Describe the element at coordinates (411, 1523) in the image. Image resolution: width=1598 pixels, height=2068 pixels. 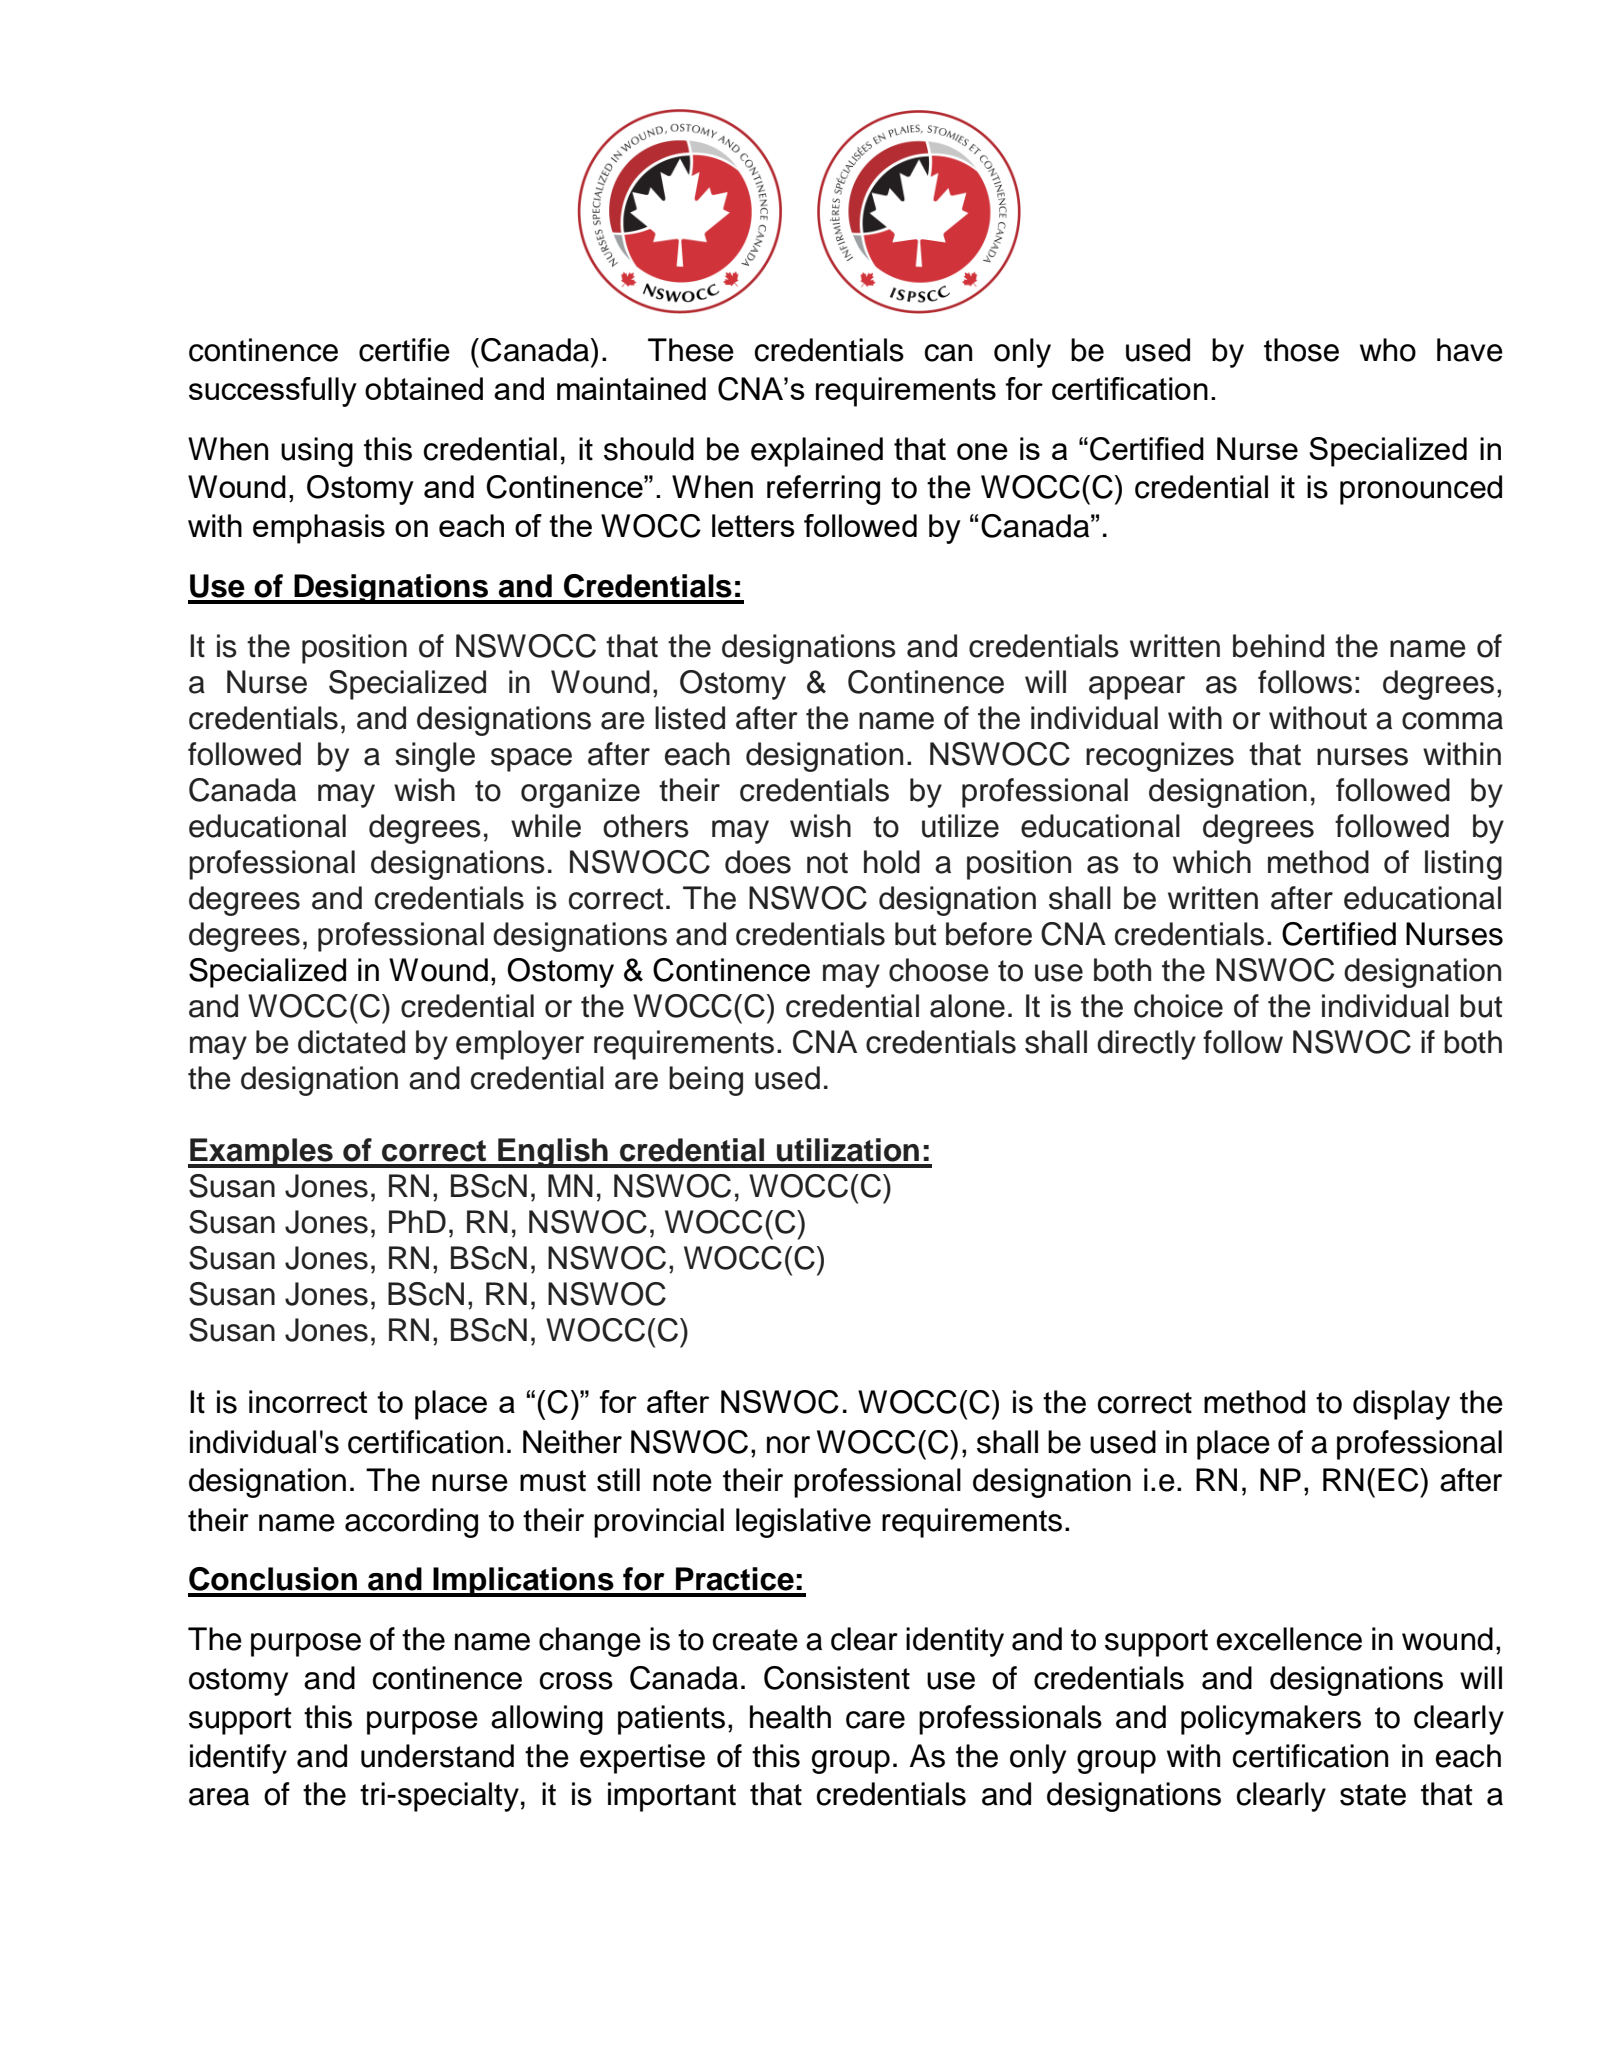
I see `according` at that location.
